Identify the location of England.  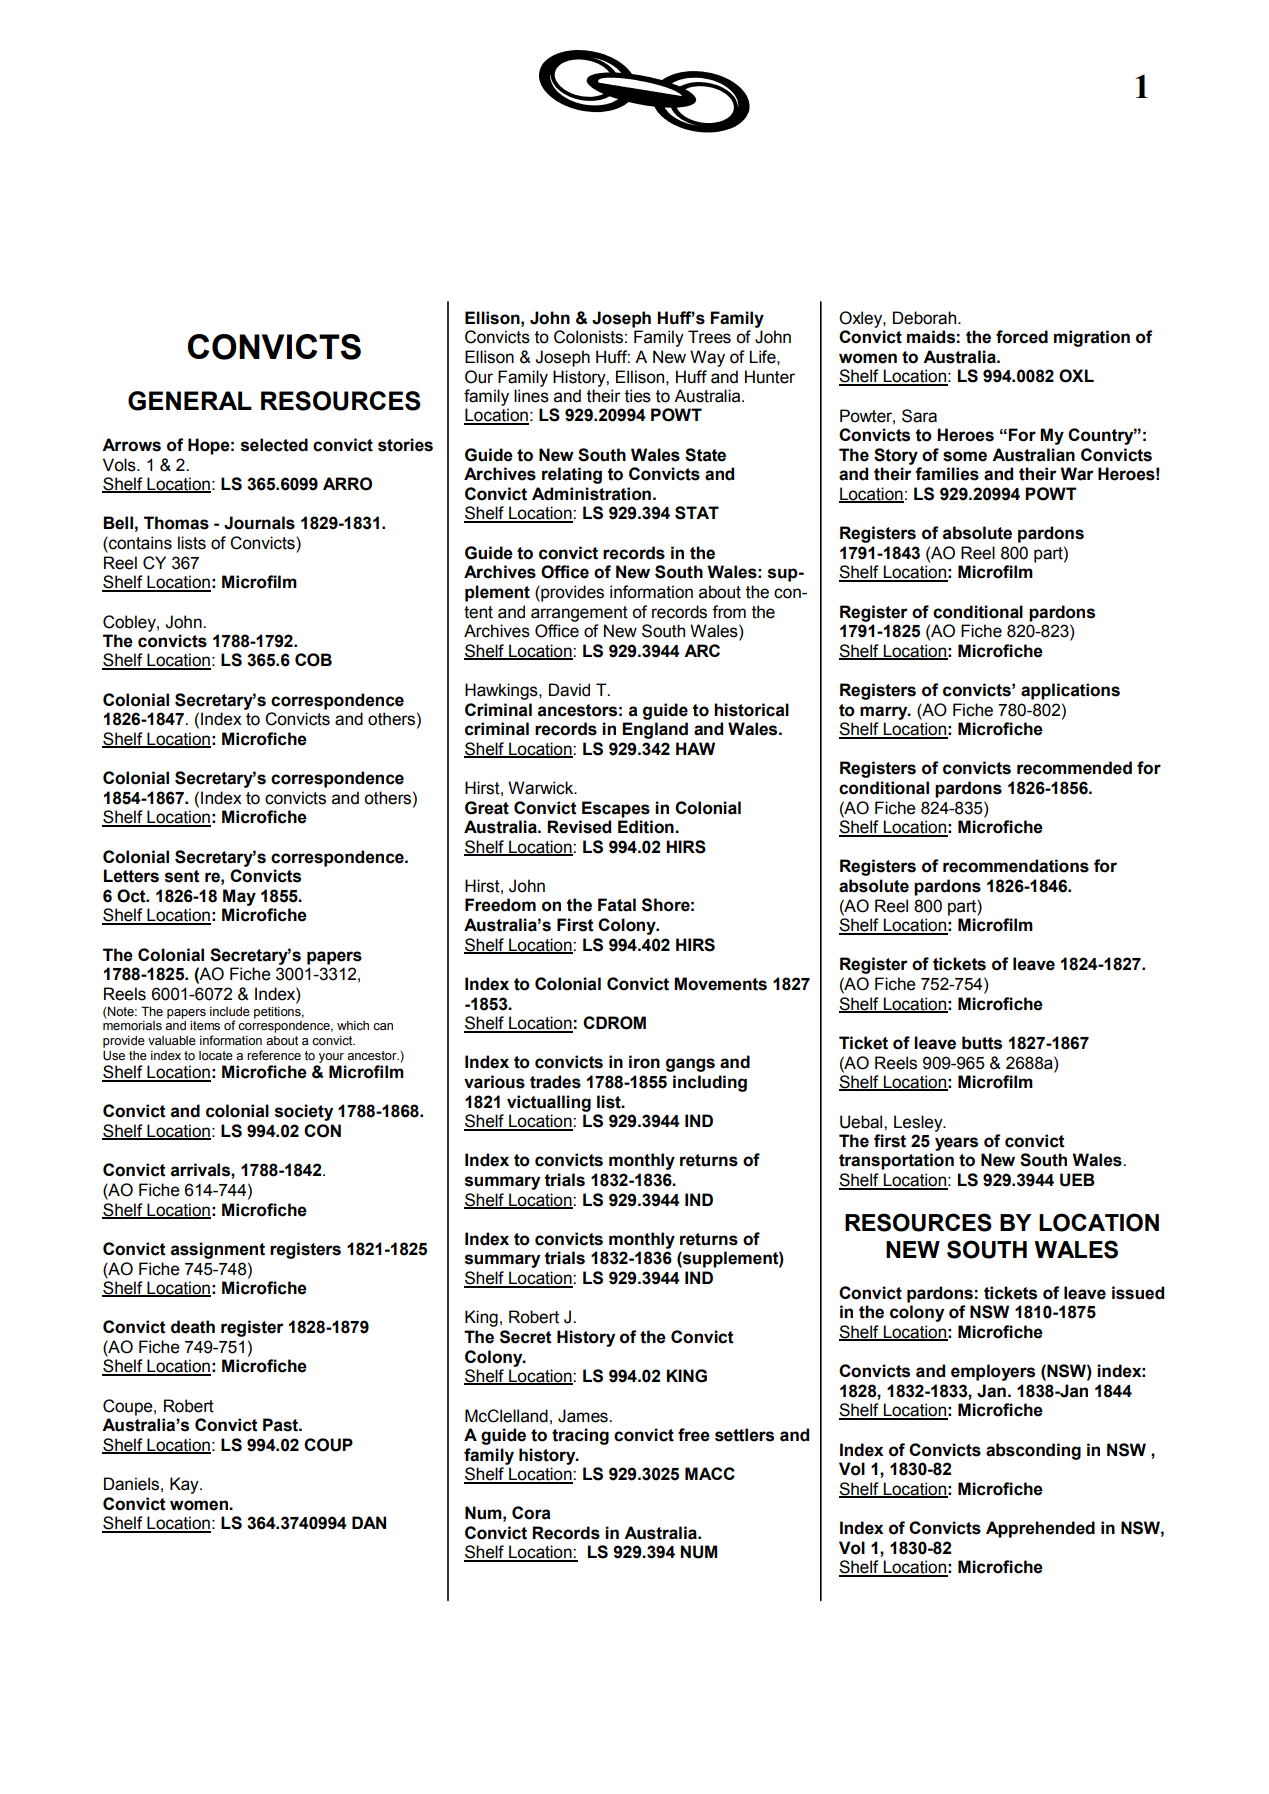
(655, 730).
